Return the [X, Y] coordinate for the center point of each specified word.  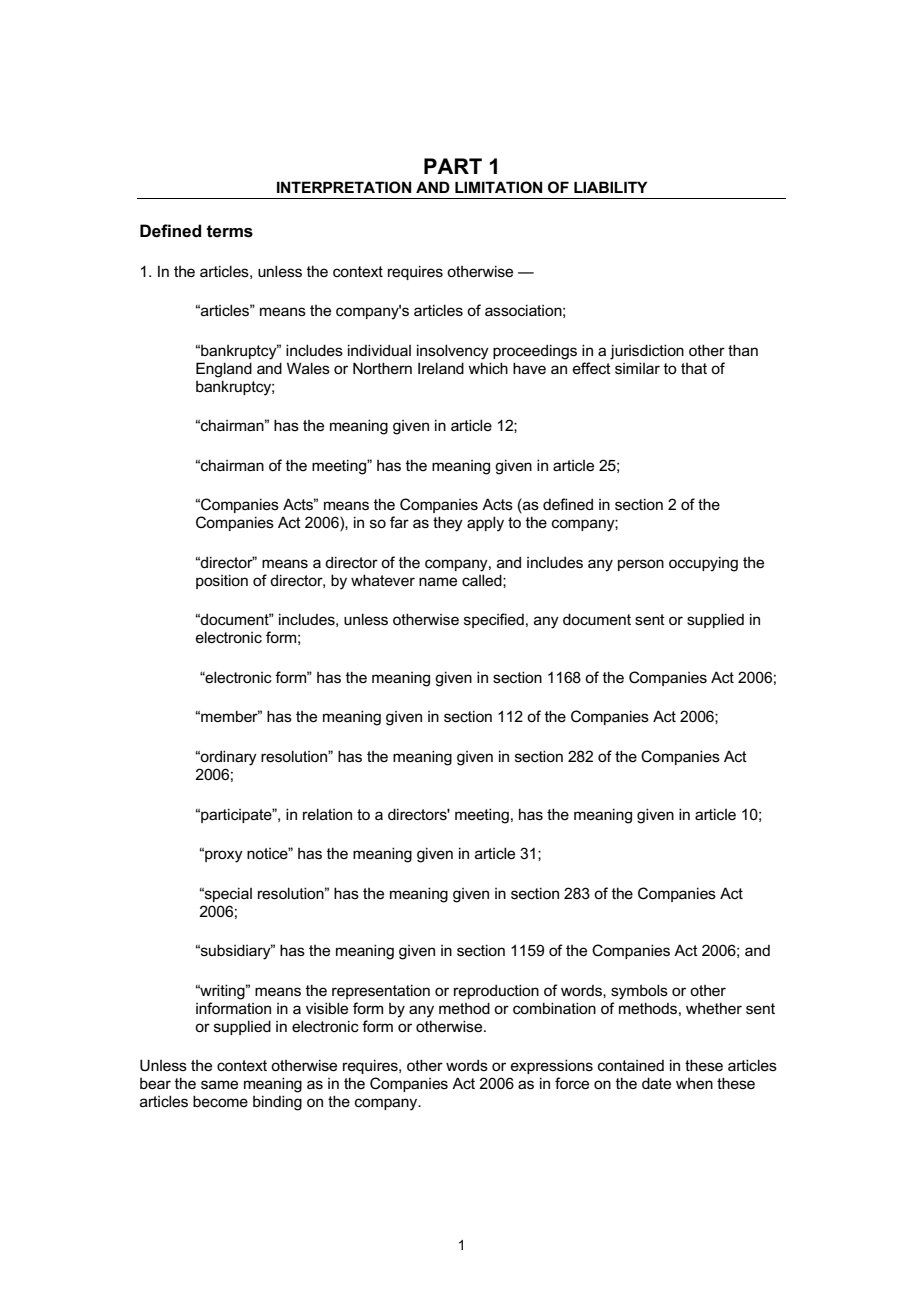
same [219, 1084]
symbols [639, 992]
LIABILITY [610, 187]
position [222, 581]
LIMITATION [498, 187]
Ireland [441, 368]
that [694, 368]
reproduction [496, 991]
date [656, 1083]
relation [327, 814]
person [641, 565]
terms [230, 231]
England [224, 370]
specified [494, 620]
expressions [552, 1066]
